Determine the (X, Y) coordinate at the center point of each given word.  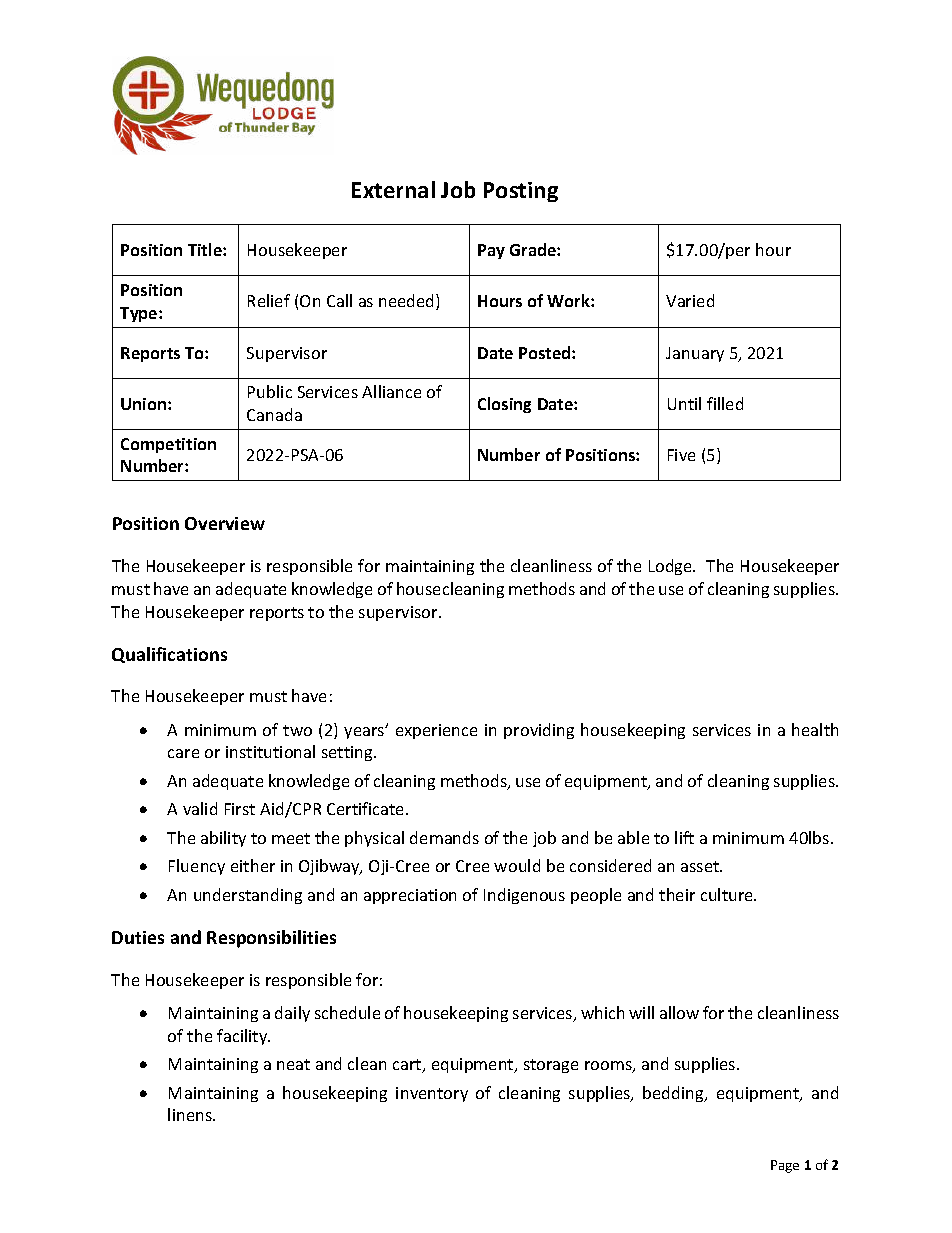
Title (206, 249)
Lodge (671, 567)
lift (684, 837)
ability (223, 839)
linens (191, 1114)
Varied (690, 300)
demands (444, 837)
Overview (225, 523)
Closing (504, 405)
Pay (491, 251)
